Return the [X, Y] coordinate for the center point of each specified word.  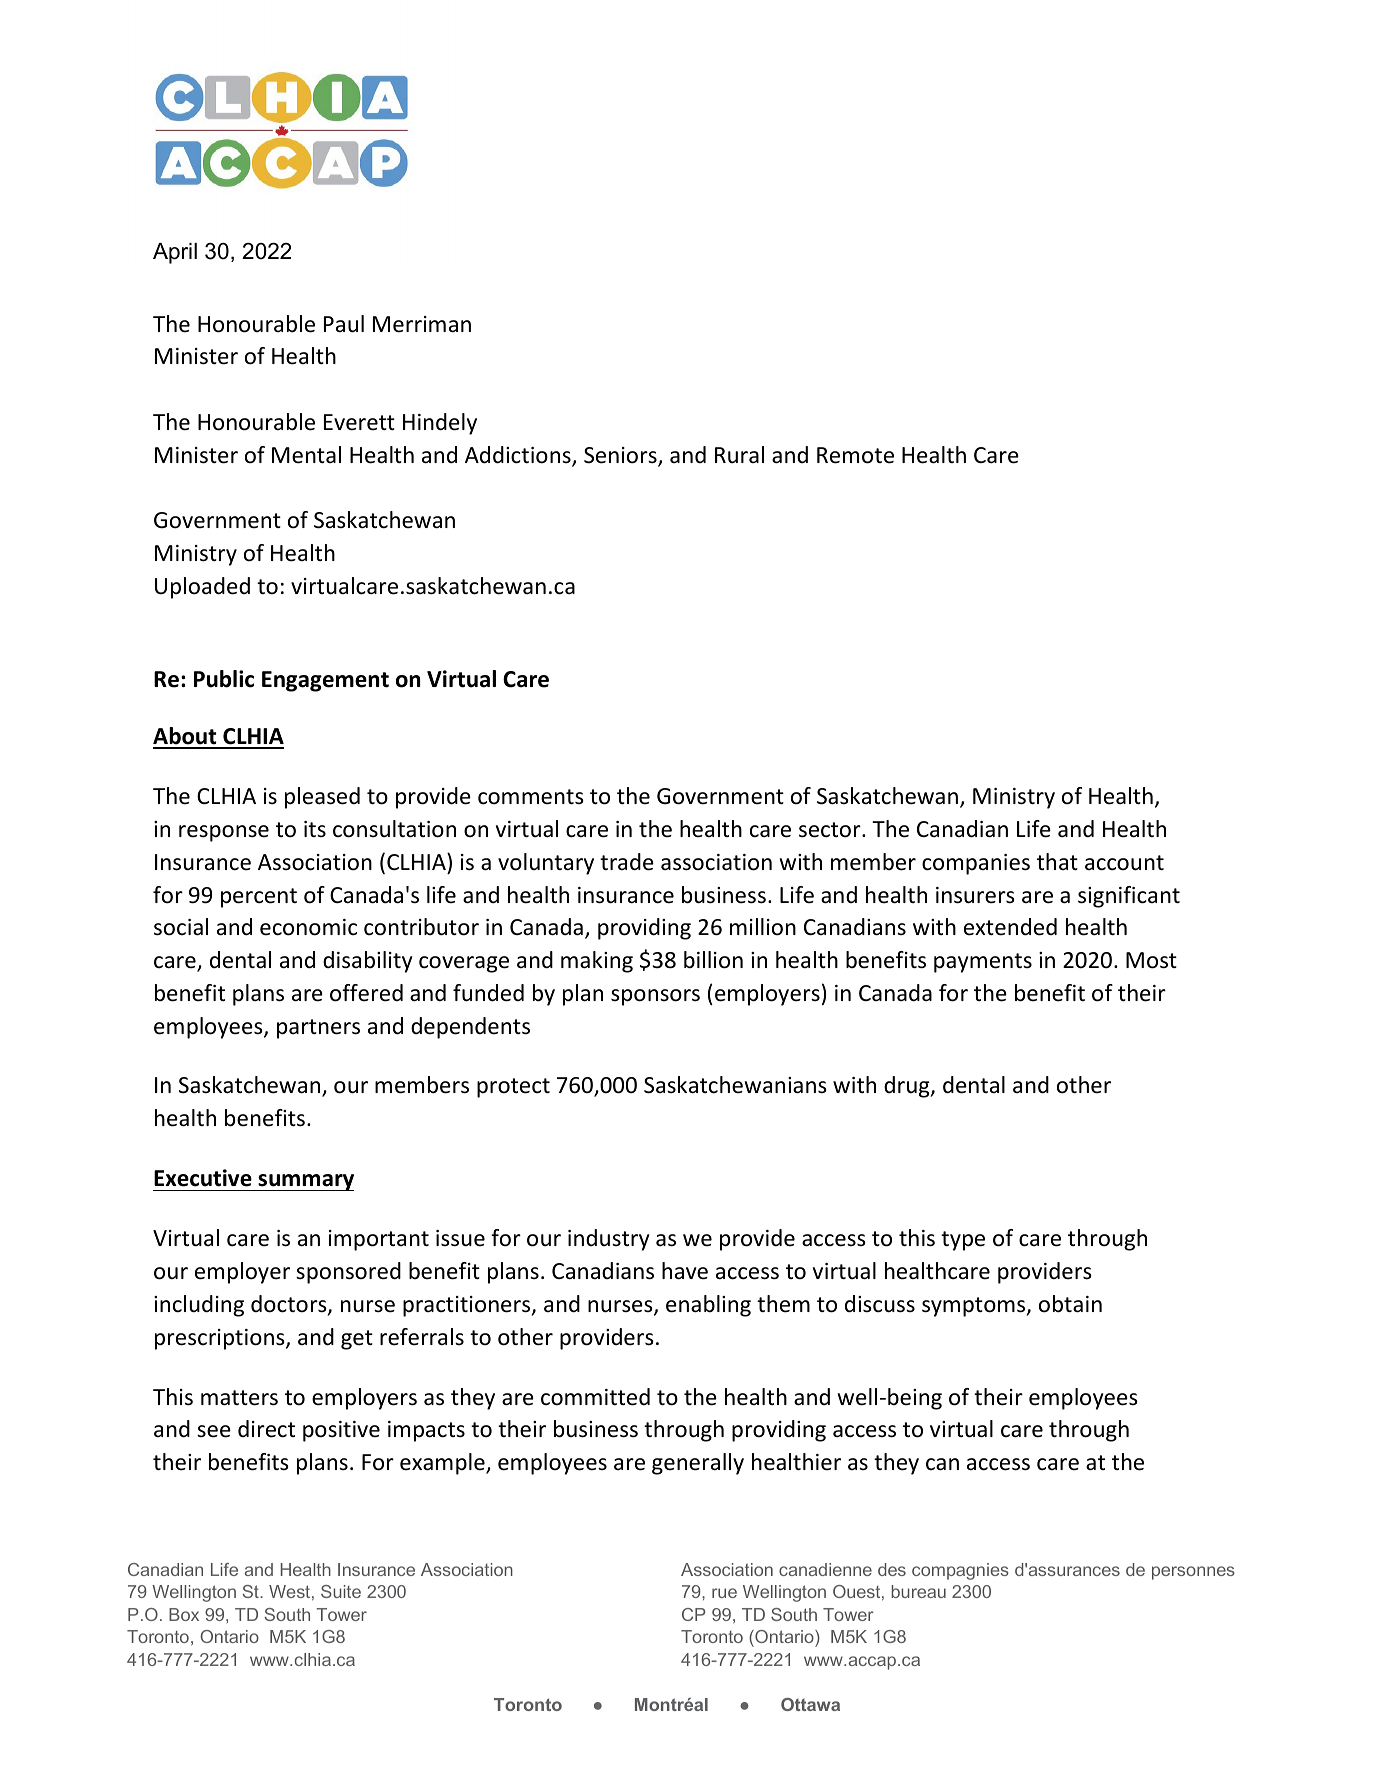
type [963, 1241]
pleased [322, 798]
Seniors [621, 456]
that [1057, 861]
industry [608, 1240]
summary [305, 1182]
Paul [344, 324]
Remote [855, 455]
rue [724, 1593]
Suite [341, 1591]
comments [531, 797]
